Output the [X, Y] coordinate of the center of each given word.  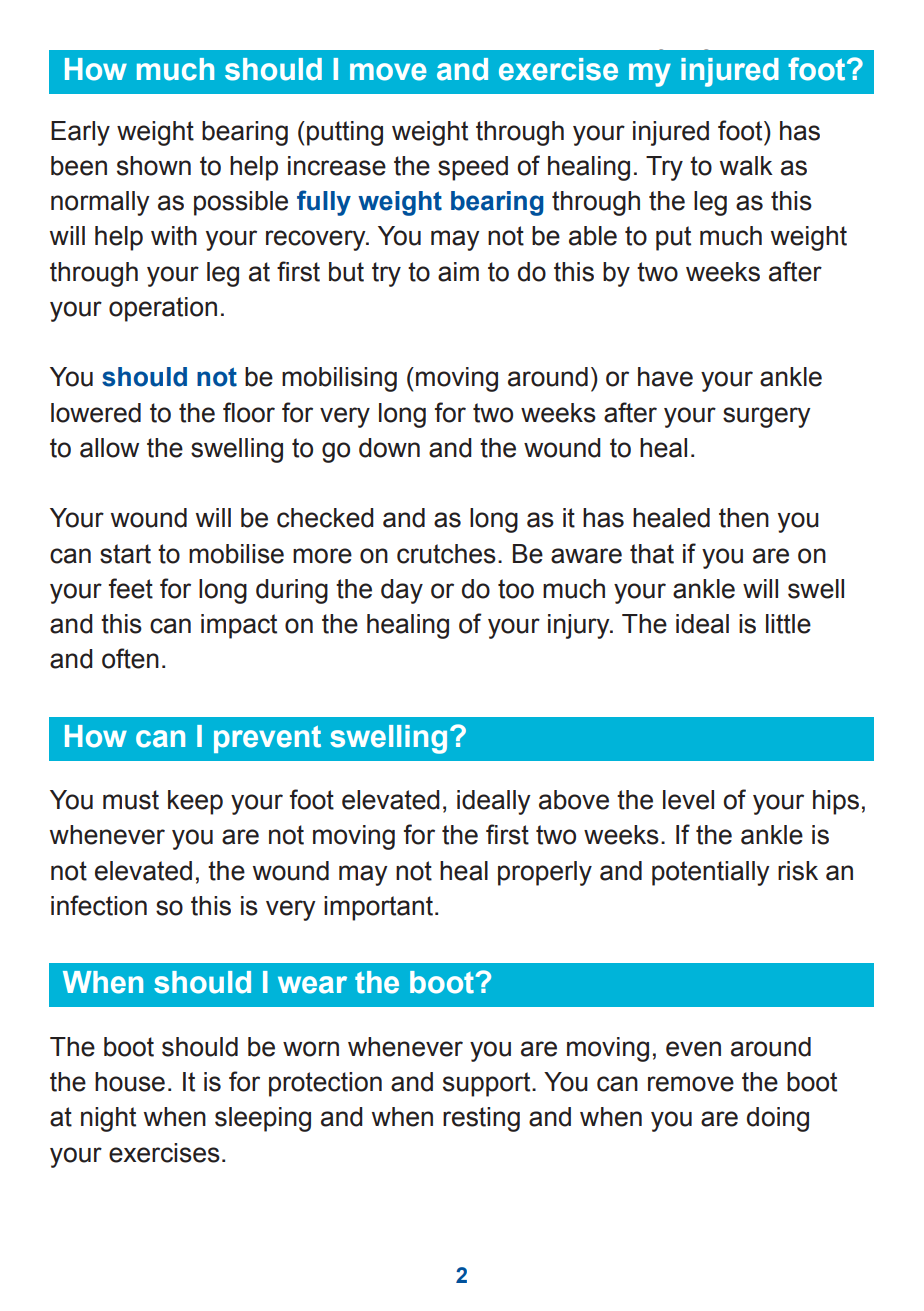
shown [154, 166]
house [130, 1082]
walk [746, 166]
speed [473, 168]
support [488, 1084]
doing [778, 1119]
